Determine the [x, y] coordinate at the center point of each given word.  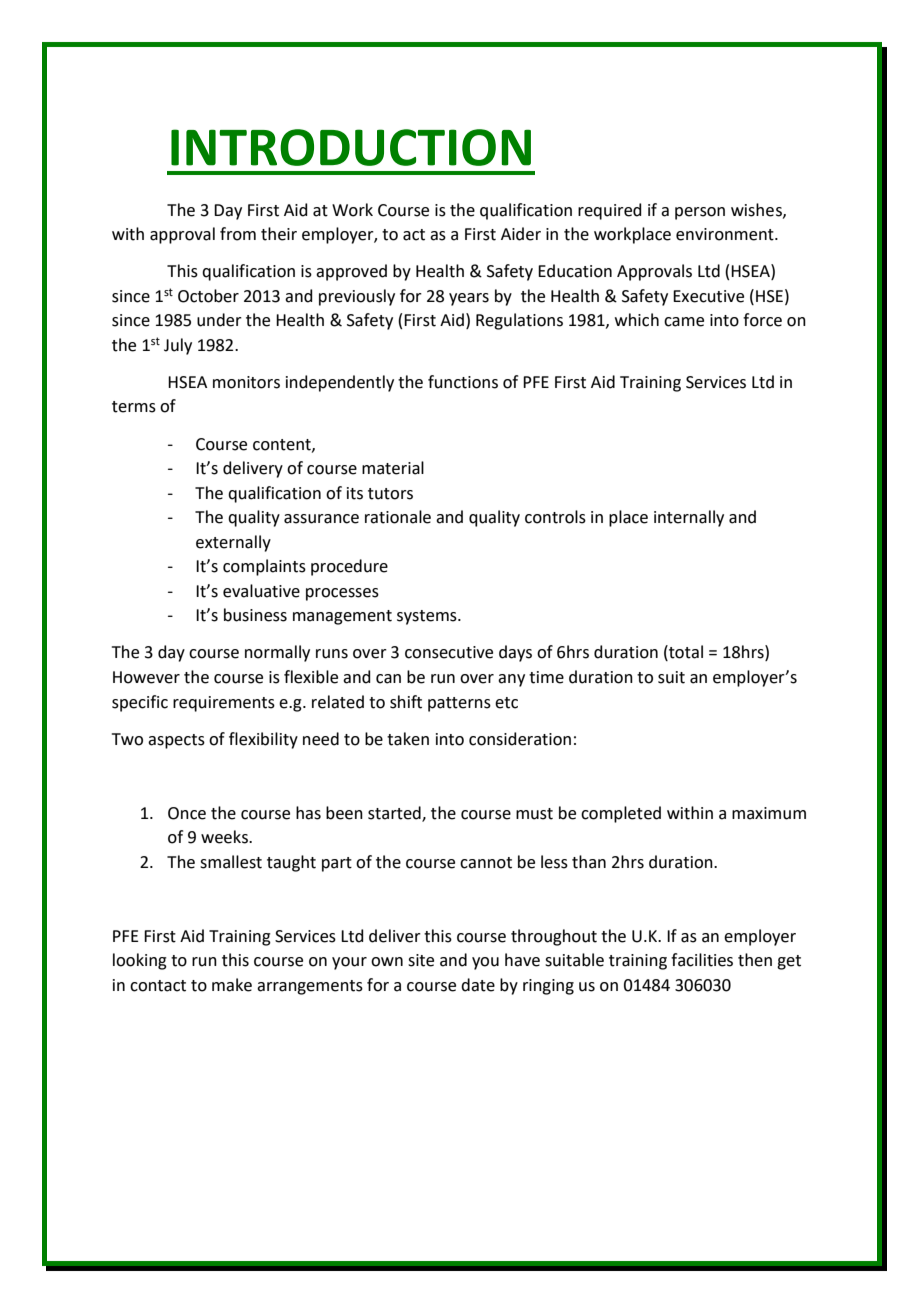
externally [233, 543]
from [238, 234]
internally [689, 518]
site [421, 960]
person [700, 213]
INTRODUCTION [351, 147]
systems [428, 617]
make [232, 985]
